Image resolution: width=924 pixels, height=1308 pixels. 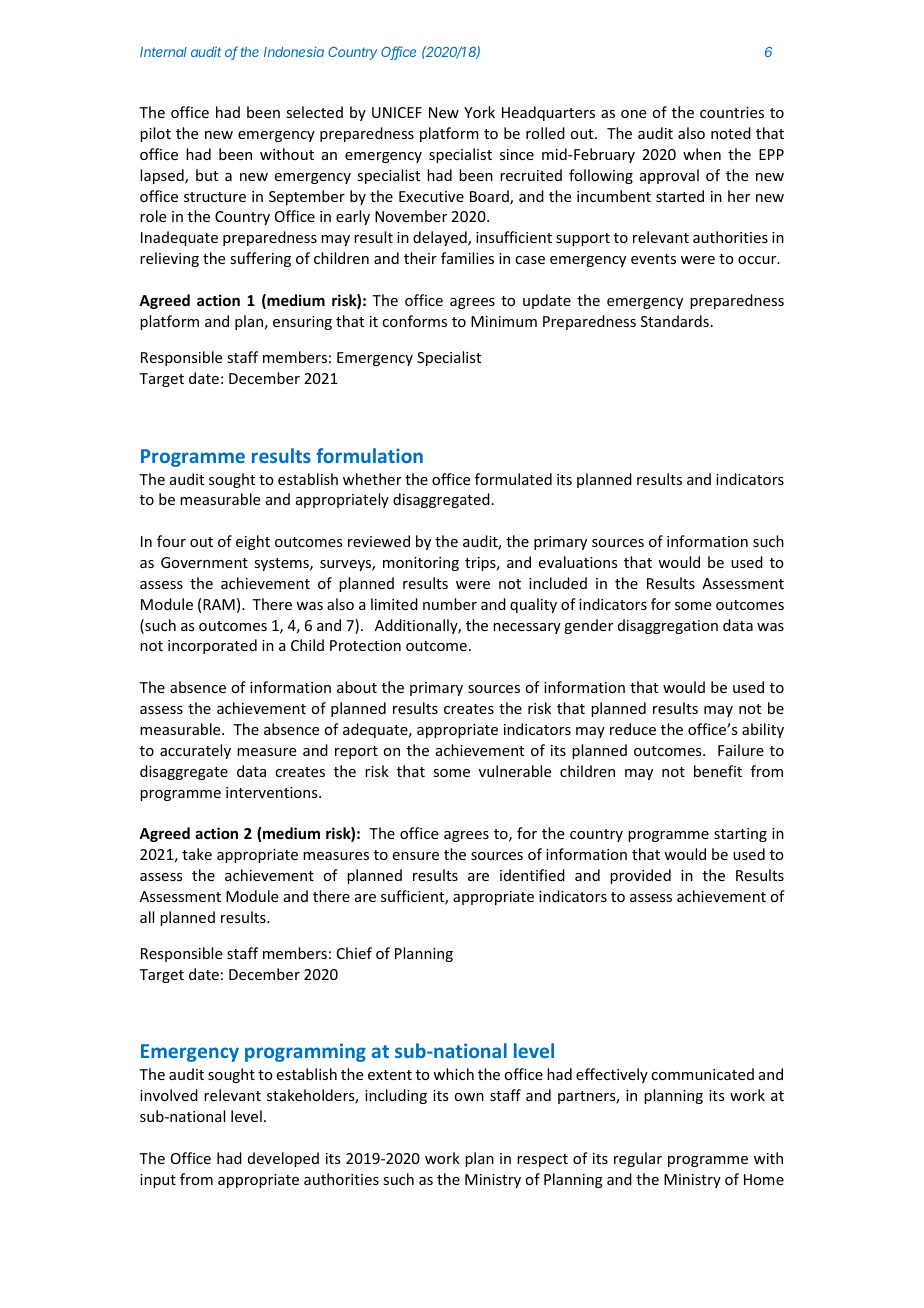 I want to click on developed, so click(x=283, y=1159).
